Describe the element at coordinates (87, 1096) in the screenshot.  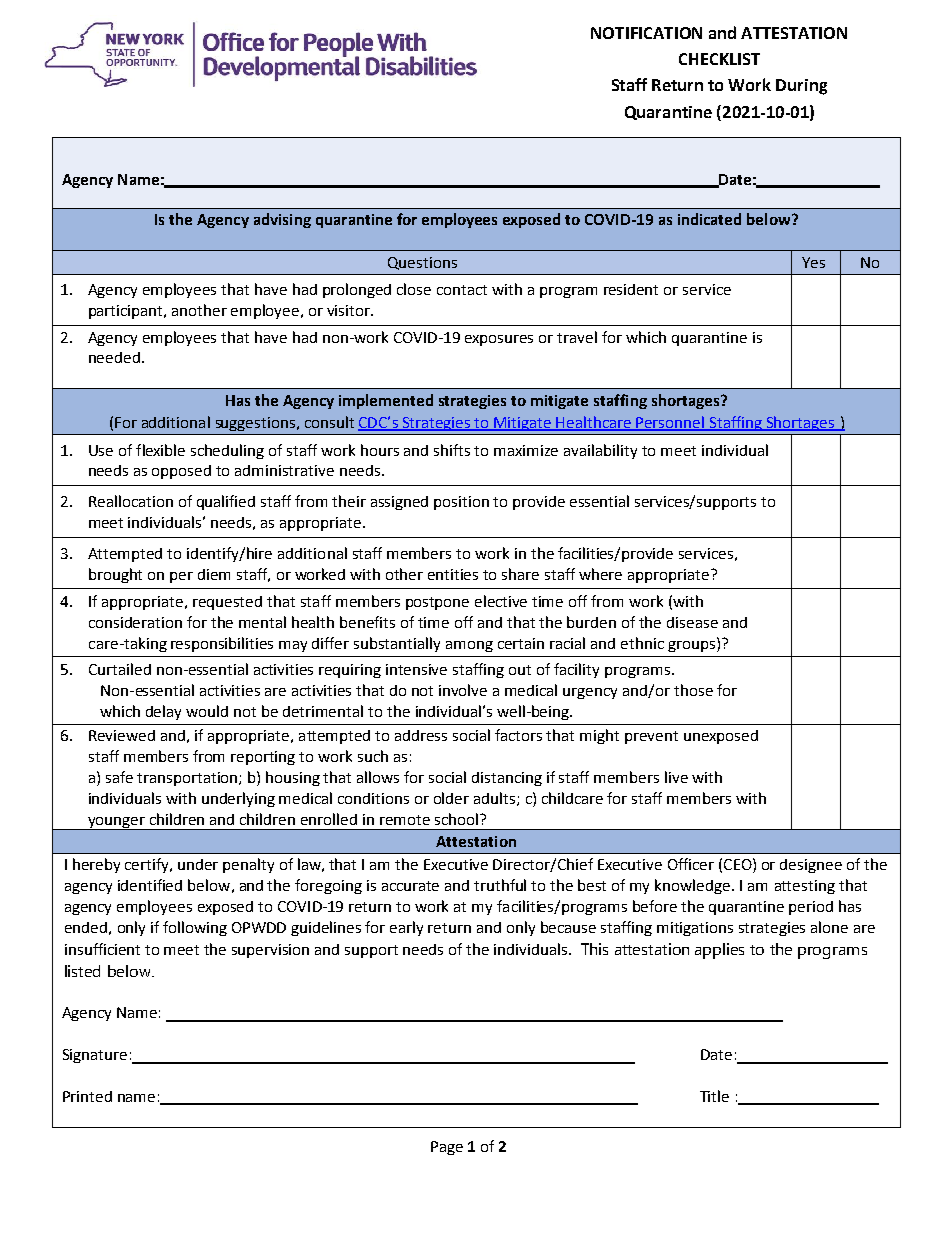
I see `Printed` at that location.
